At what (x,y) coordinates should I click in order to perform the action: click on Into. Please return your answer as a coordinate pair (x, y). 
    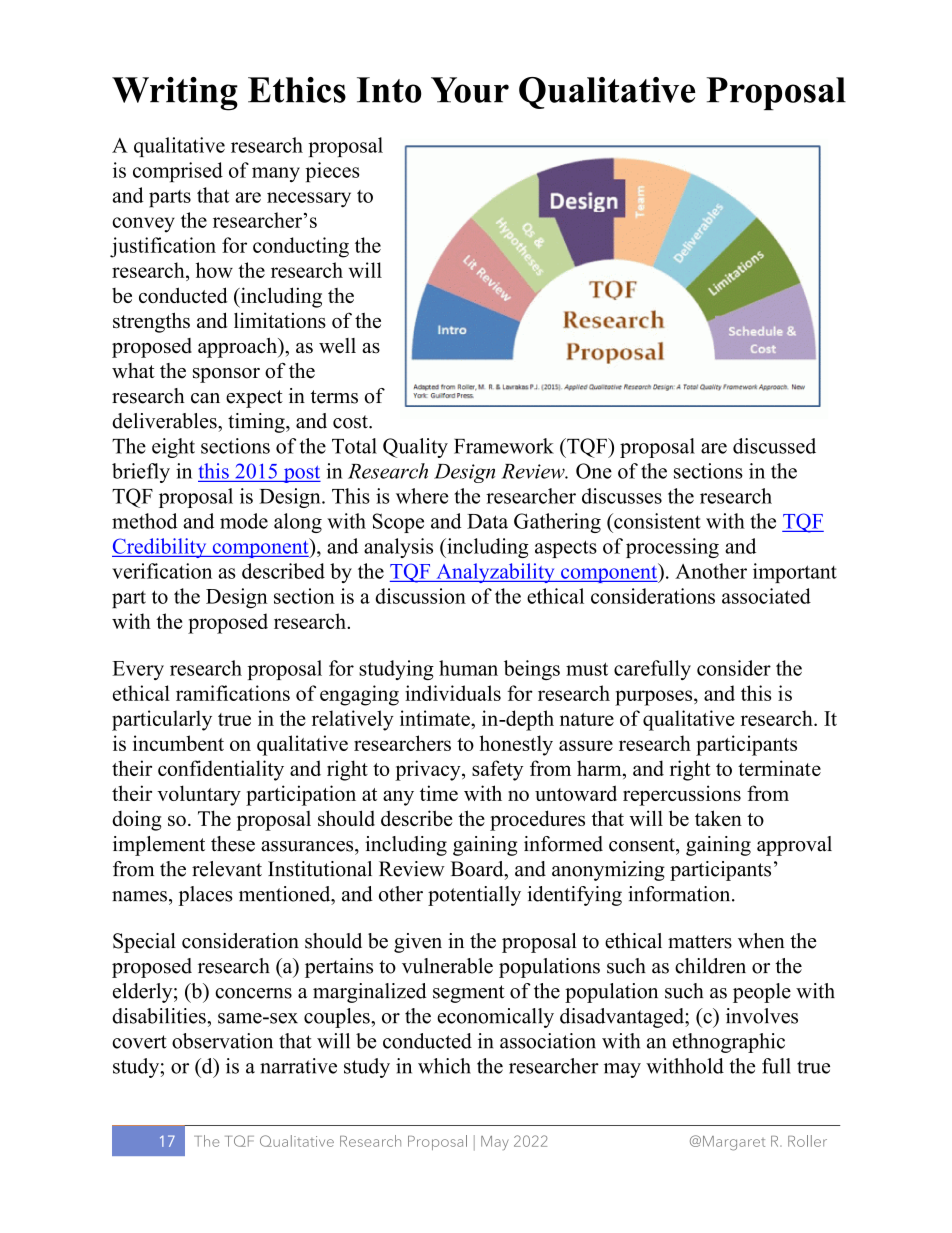
    Looking at the image, I should click on (389, 90).
